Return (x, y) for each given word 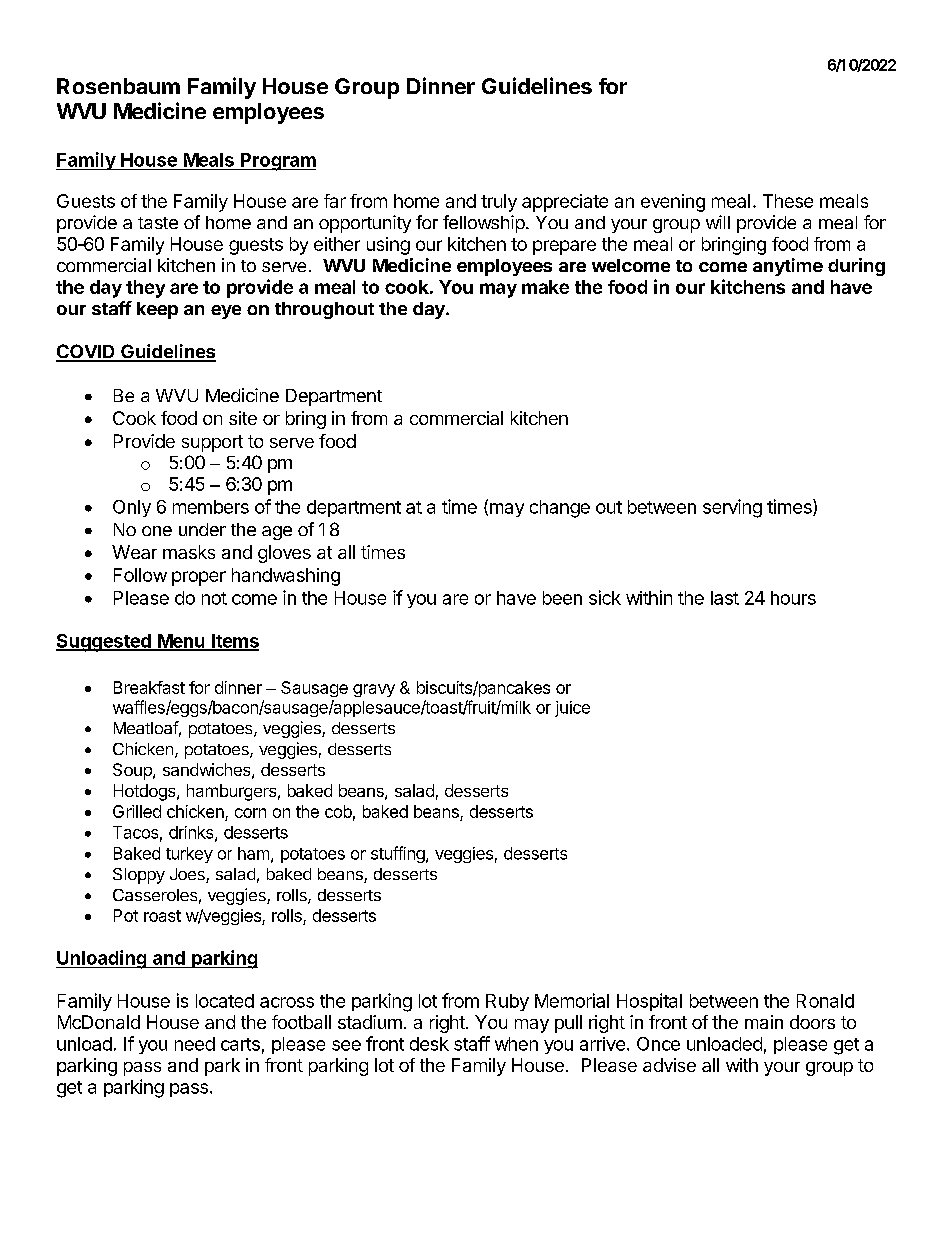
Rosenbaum (118, 86)
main (764, 1022)
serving (732, 508)
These (788, 201)
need (195, 1044)
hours (793, 598)
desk (429, 1044)
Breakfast (149, 687)
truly (499, 203)
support (212, 443)
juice (572, 709)
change (560, 509)
